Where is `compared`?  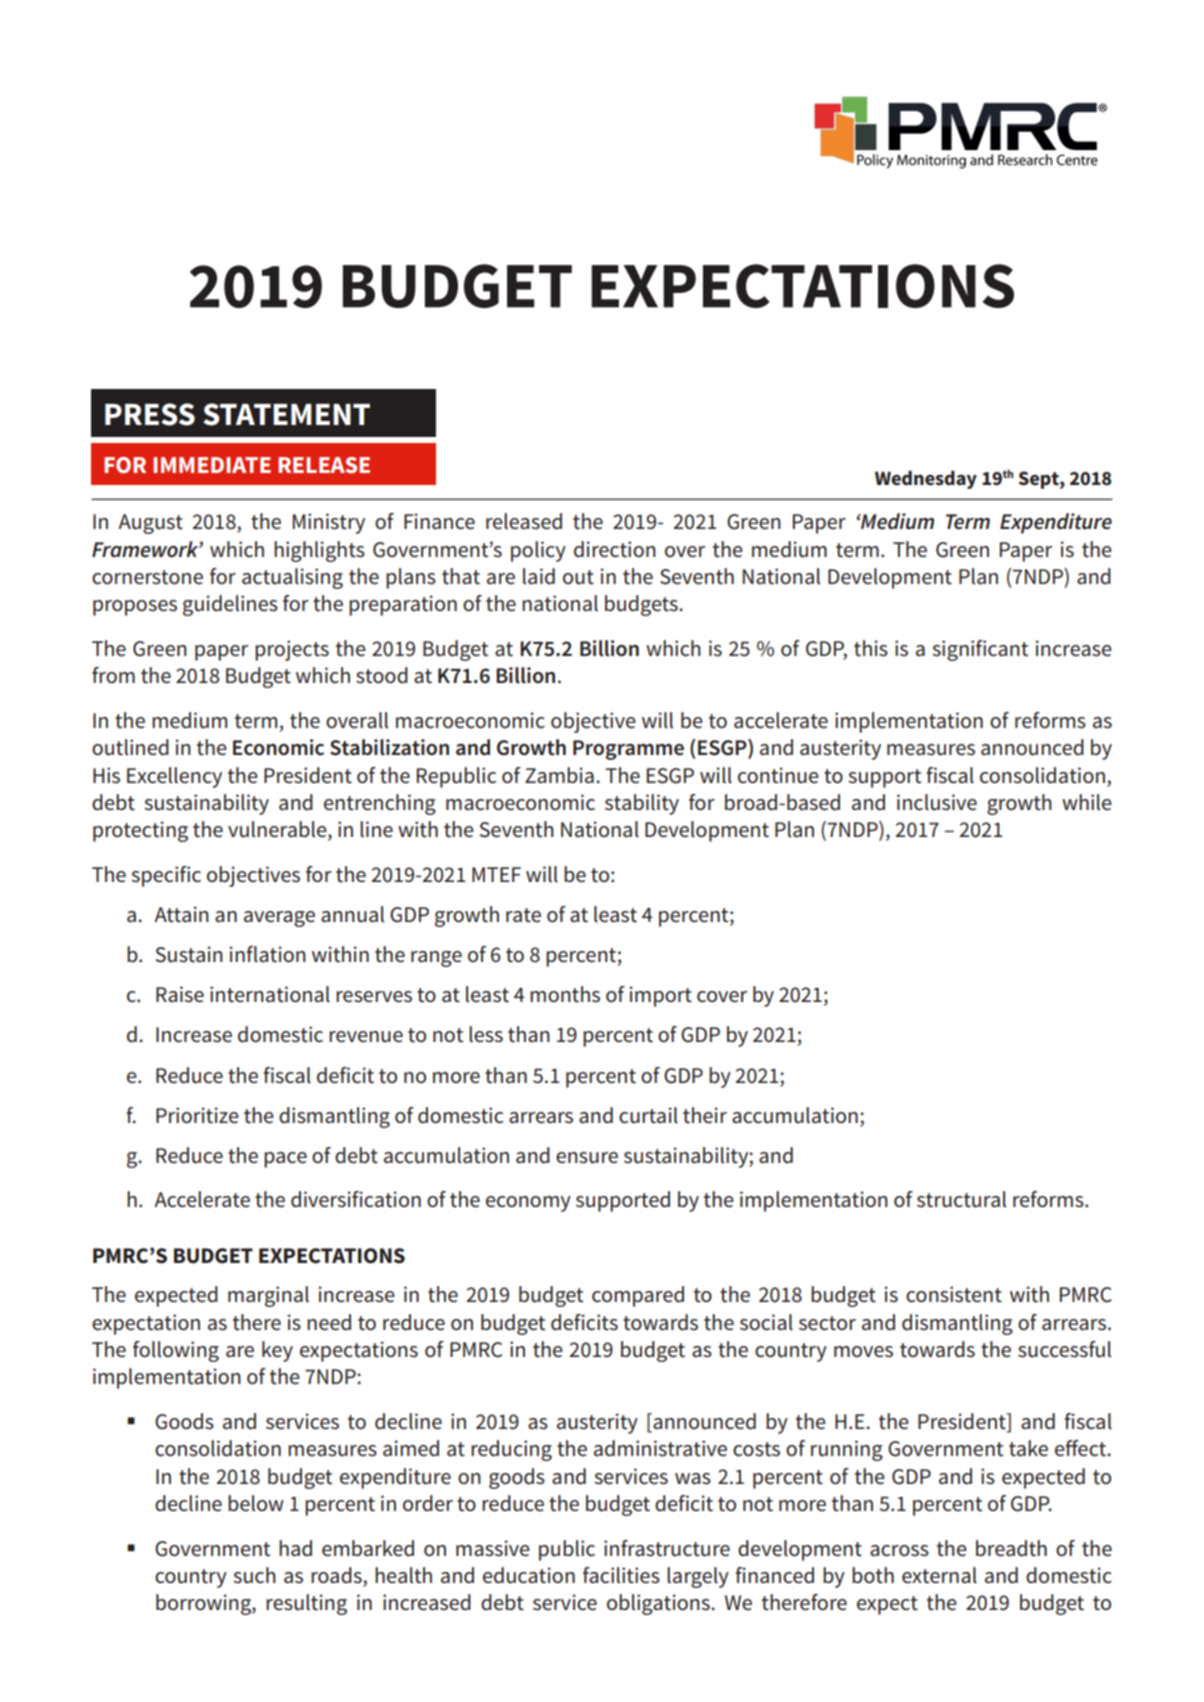
compared is located at coordinates (638, 1296).
